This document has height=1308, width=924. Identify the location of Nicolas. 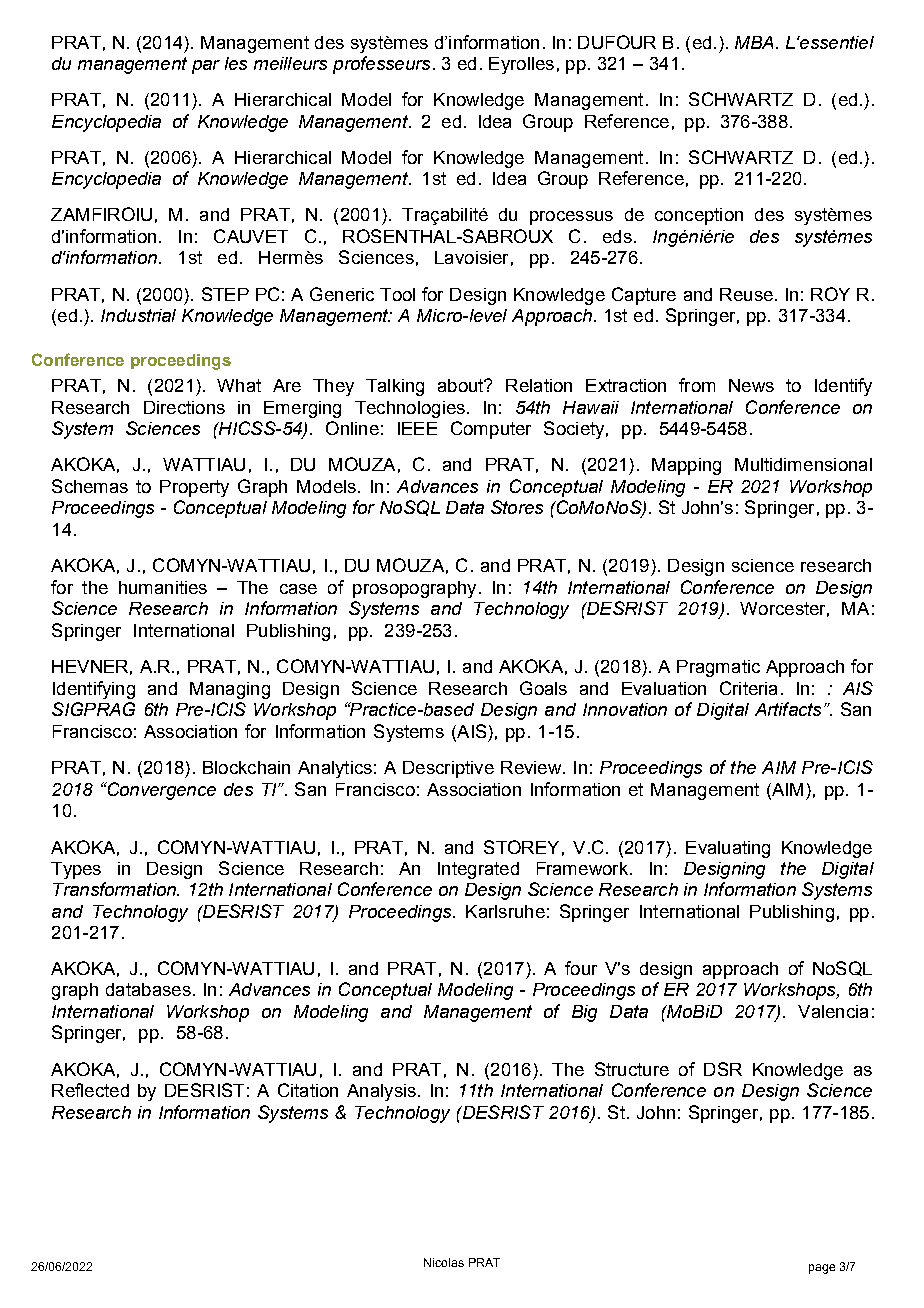
(444, 1262).
